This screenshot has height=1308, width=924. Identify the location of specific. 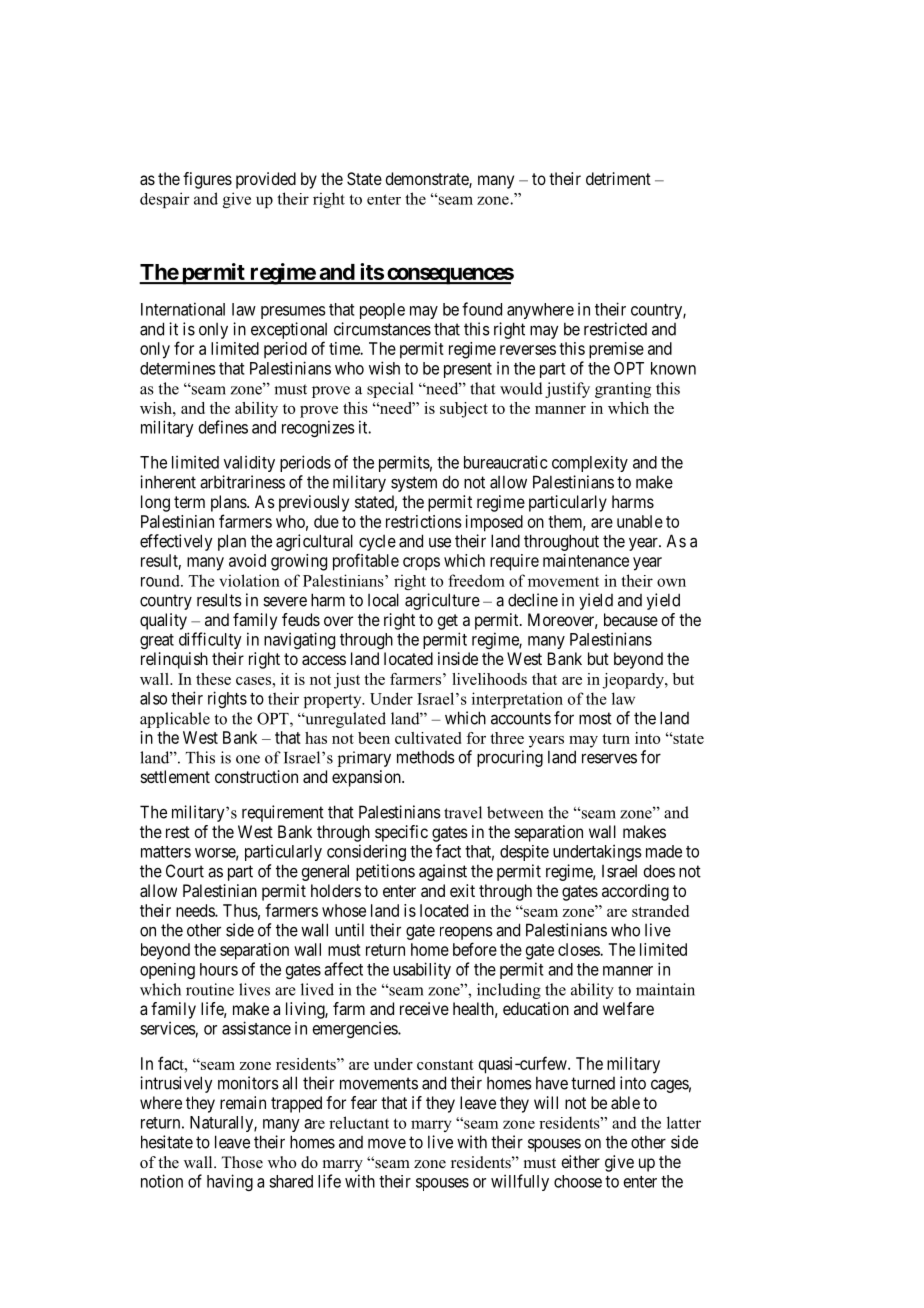
(401, 833).
